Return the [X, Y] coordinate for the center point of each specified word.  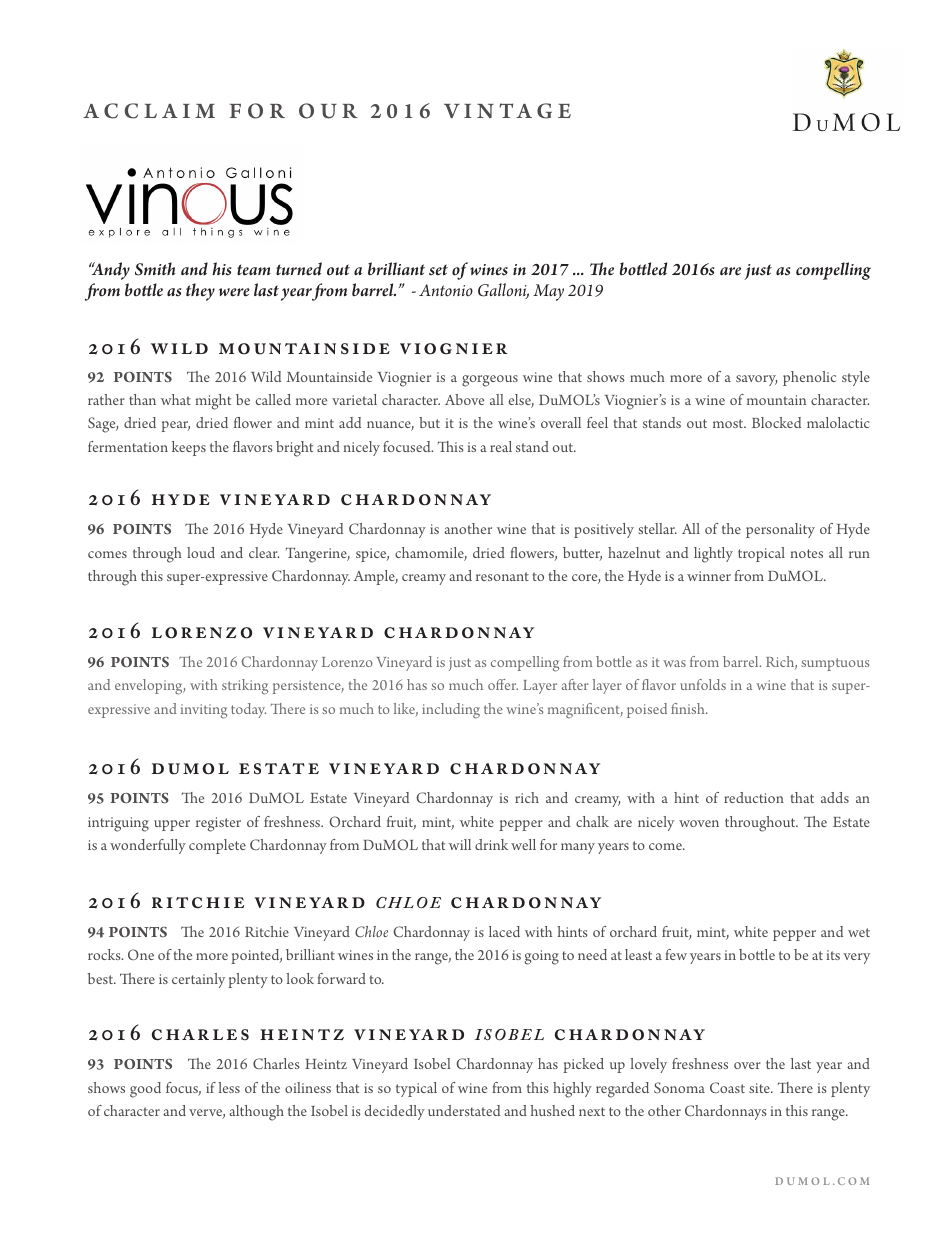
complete [217, 846]
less [229, 1087]
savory [756, 380]
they [200, 292]
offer [503, 684]
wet [859, 932]
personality [780, 530]
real [501, 446]
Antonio [446, 290]
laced [504, 931]
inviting [204, 711]
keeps [189, 448]
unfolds [703, 684]
